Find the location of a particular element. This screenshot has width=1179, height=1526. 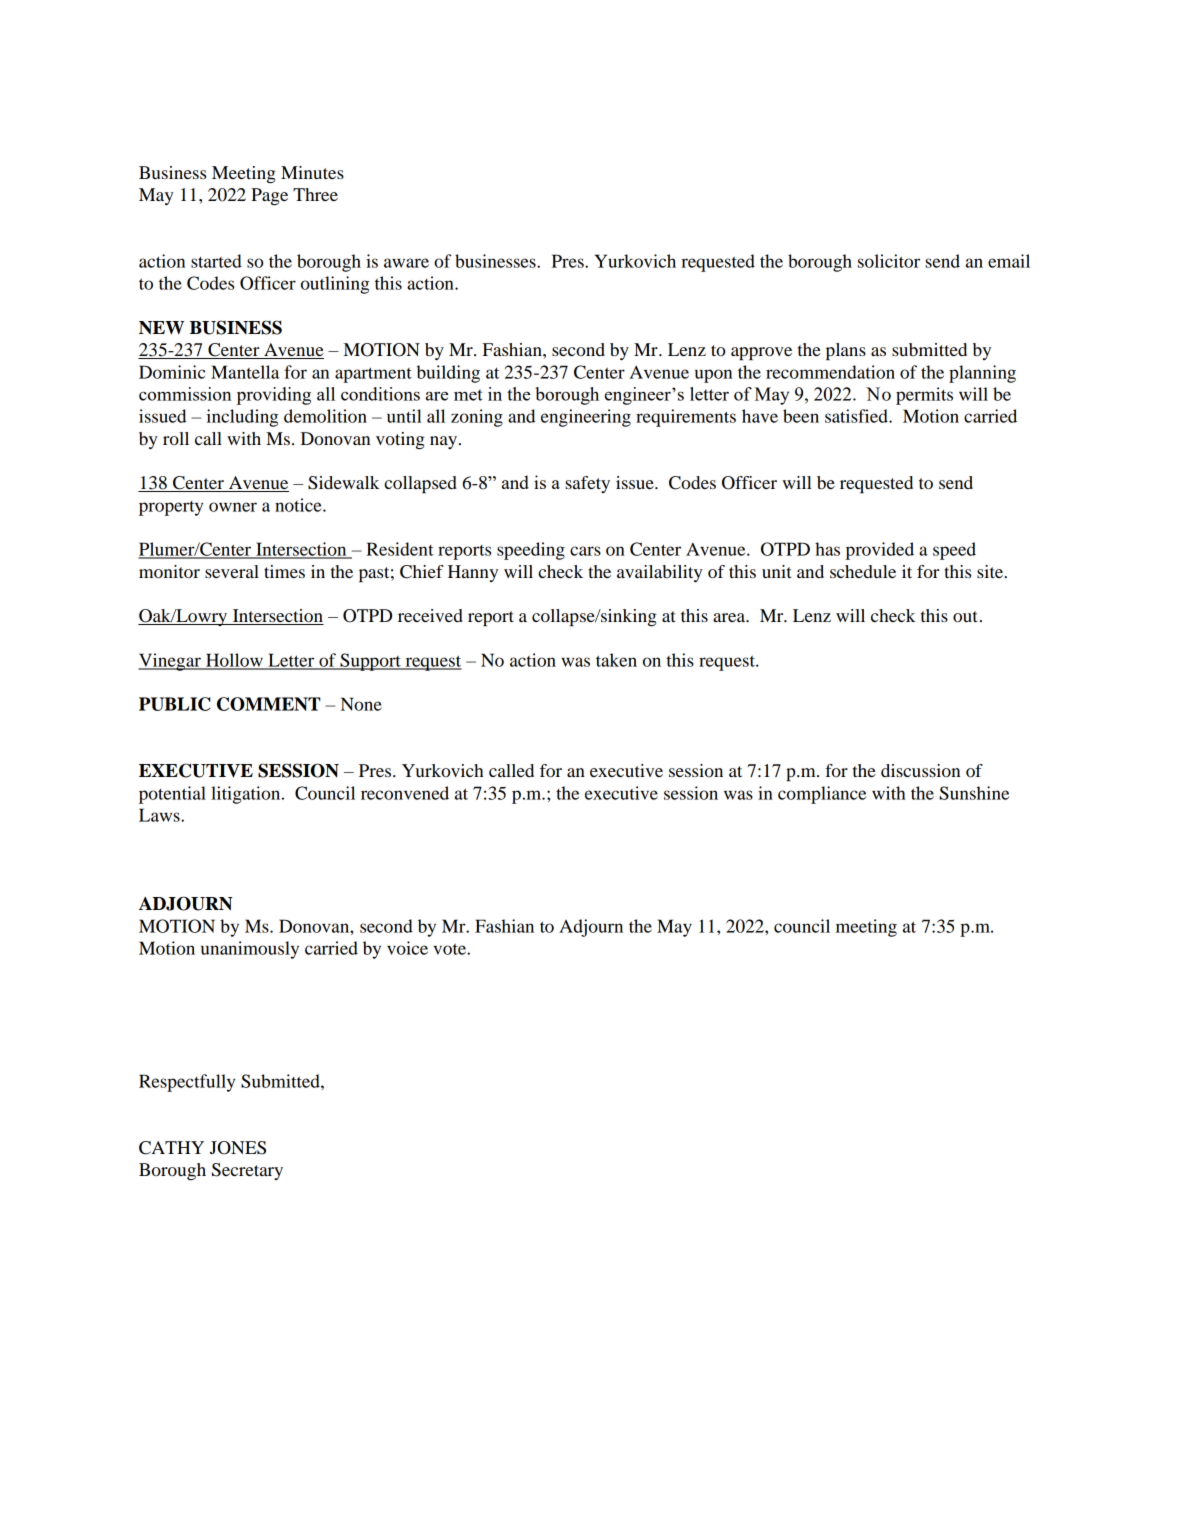

aware is located at coordinates (406, 263).
